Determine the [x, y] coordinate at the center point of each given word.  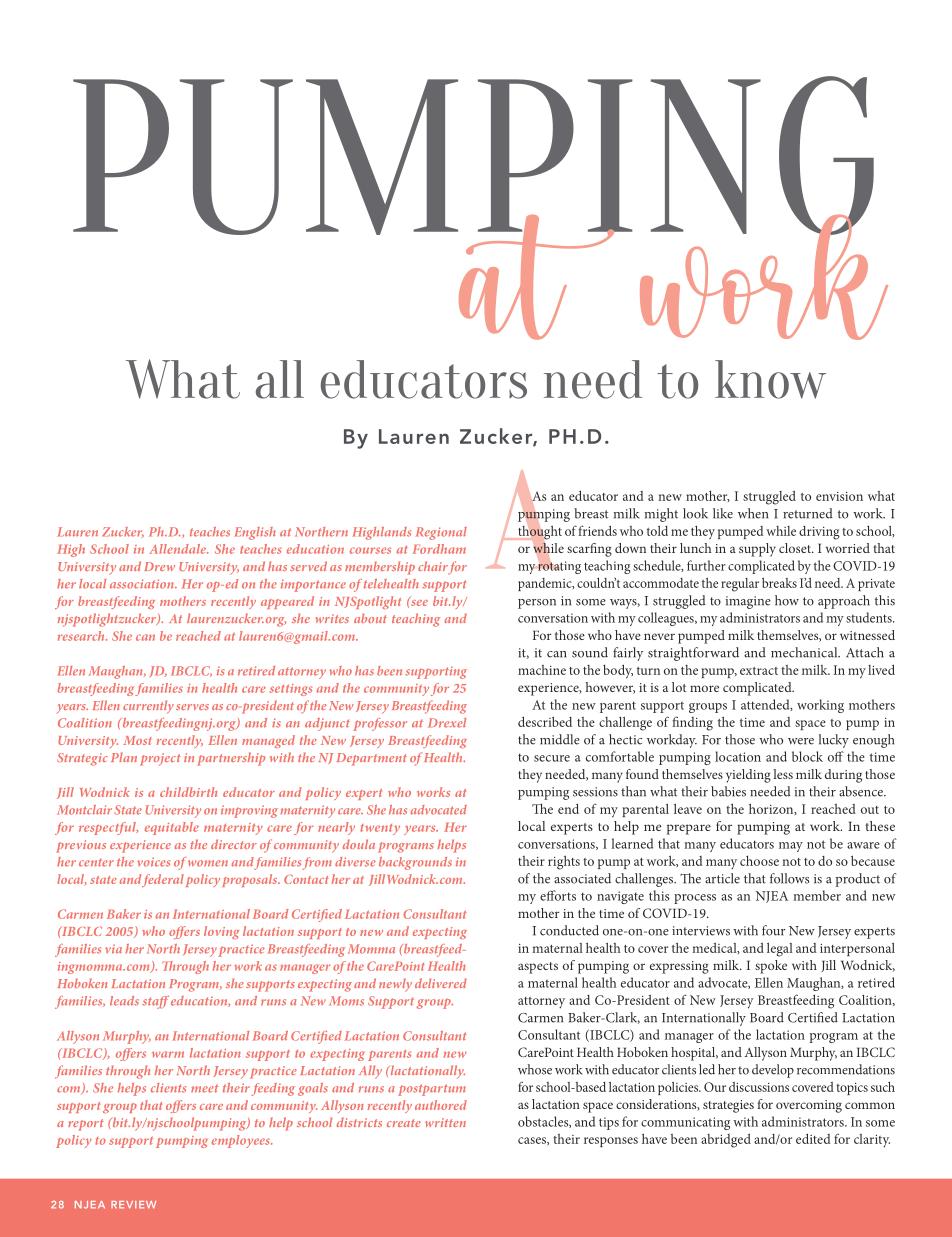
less [783, 774]
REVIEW [133, 1205]
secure [552, 758]
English [255, 533]
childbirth [188, 792]
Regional [441, 533]
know [770, 379]
